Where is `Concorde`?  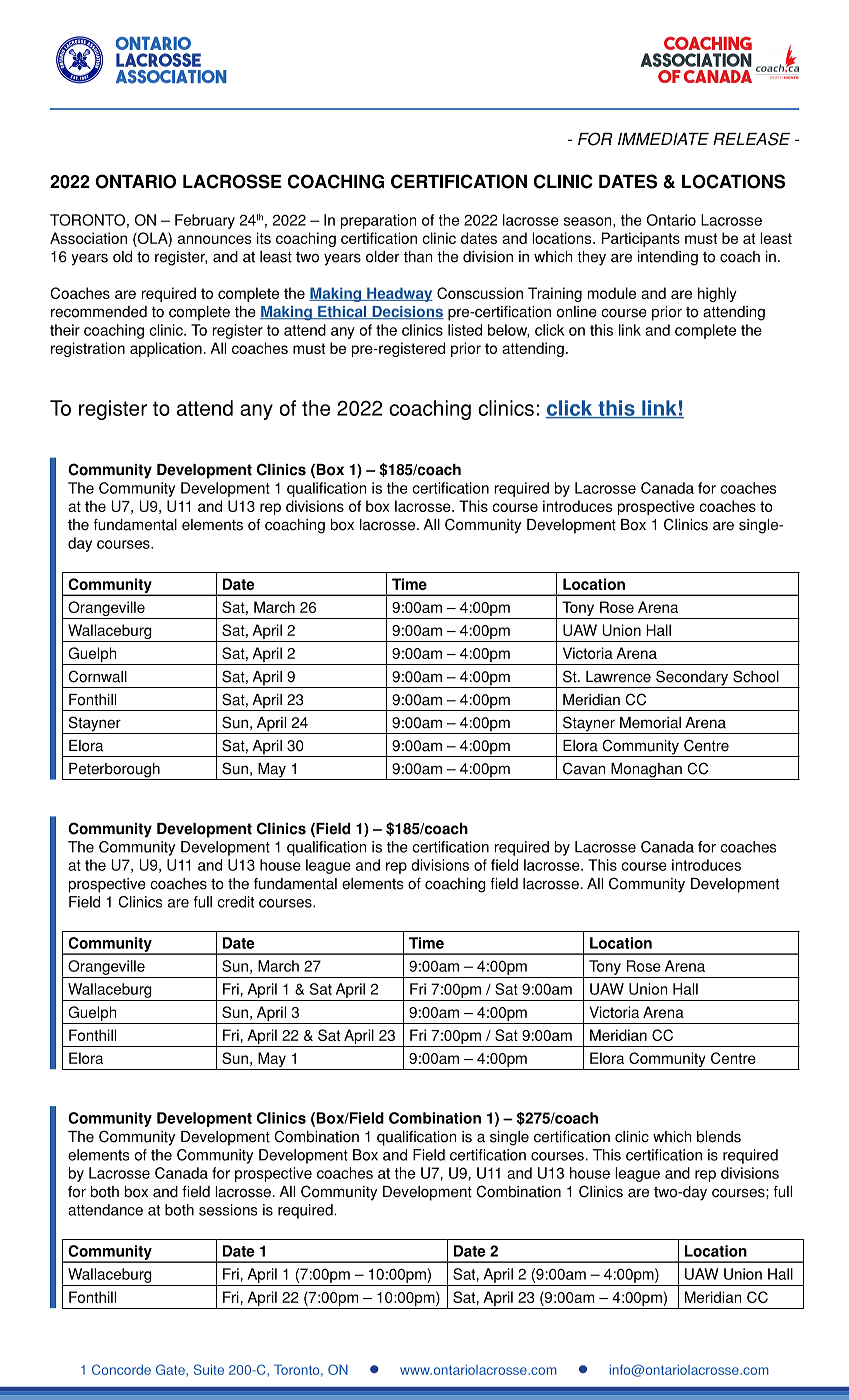
Concorde is located at coordinates (121, 1369).
